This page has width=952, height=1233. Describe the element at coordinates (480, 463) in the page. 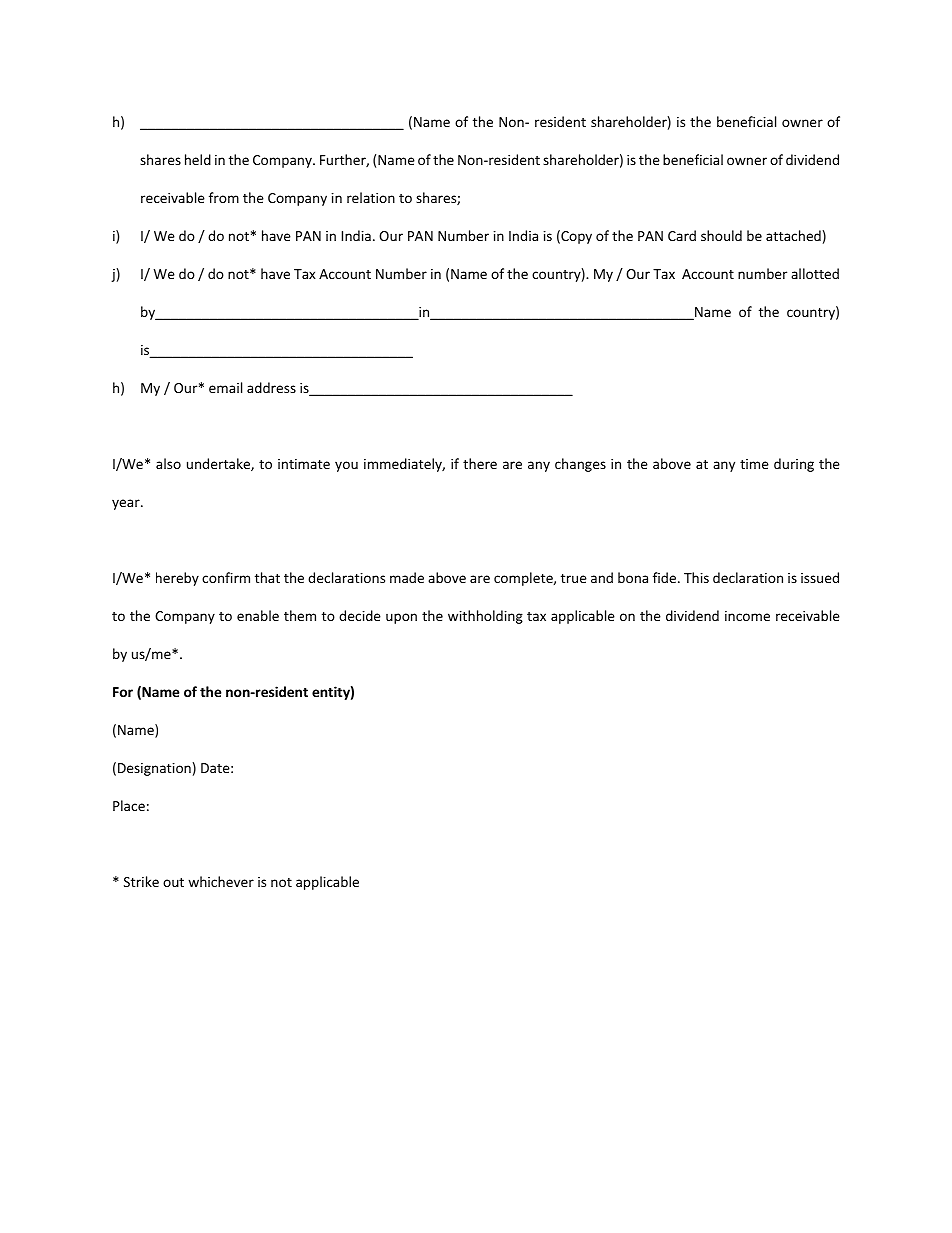

I see `there` at that location.
